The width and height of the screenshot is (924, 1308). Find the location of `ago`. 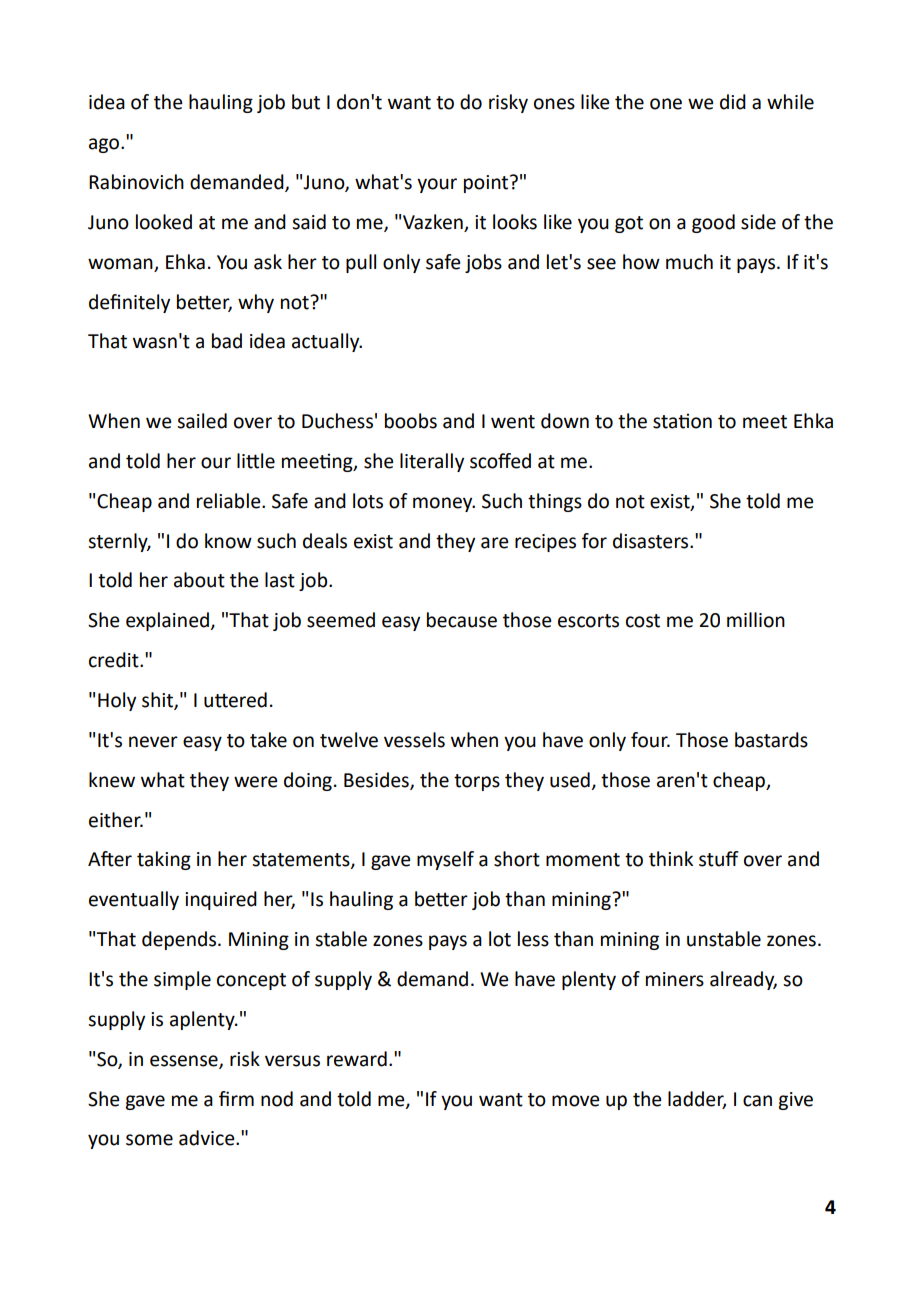

ago is located at coordinates (105, 145).
